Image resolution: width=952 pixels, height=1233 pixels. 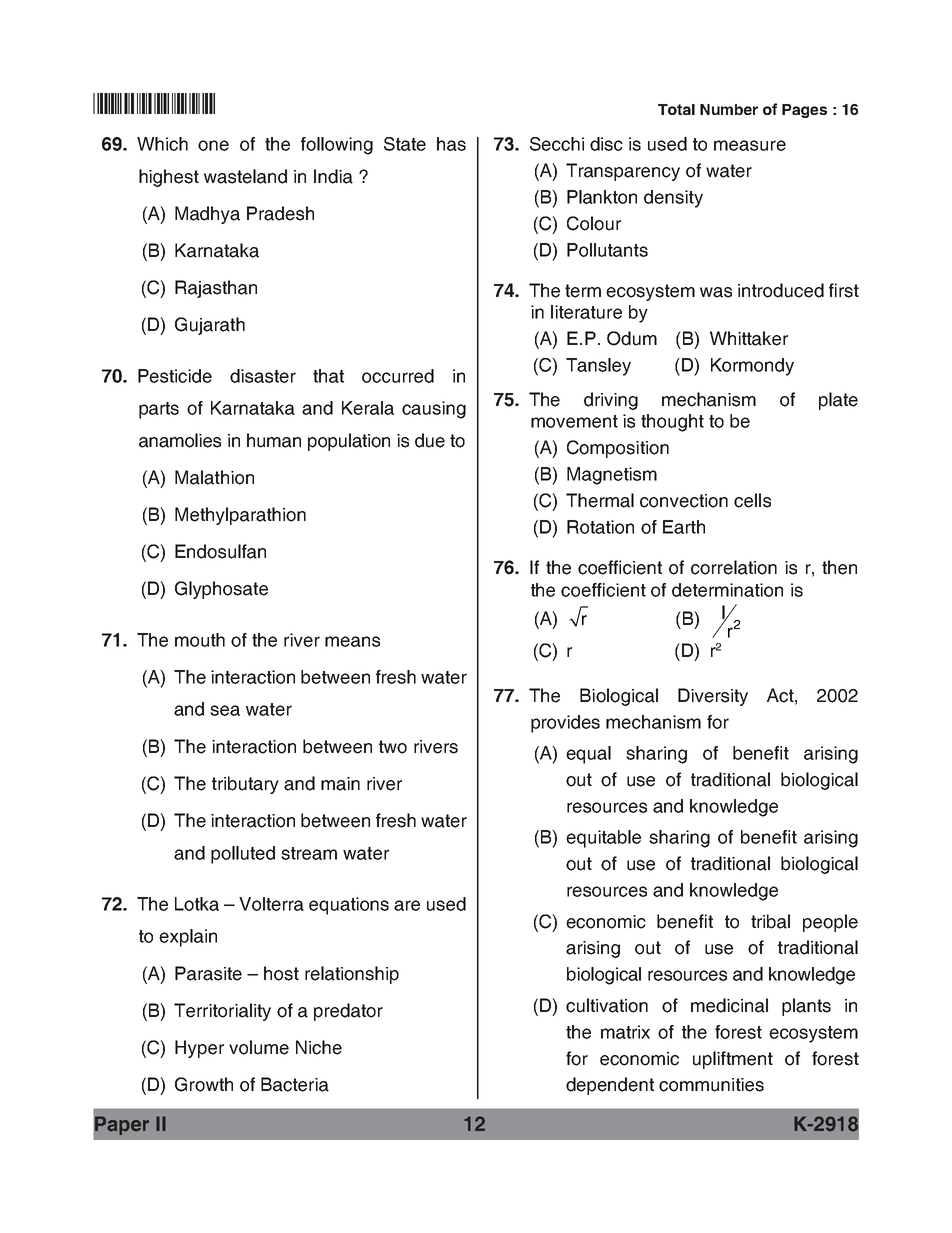 What do you see at coordinates (770, 921) in the image?
I see `tribal` at bounding box center [770, 921].
